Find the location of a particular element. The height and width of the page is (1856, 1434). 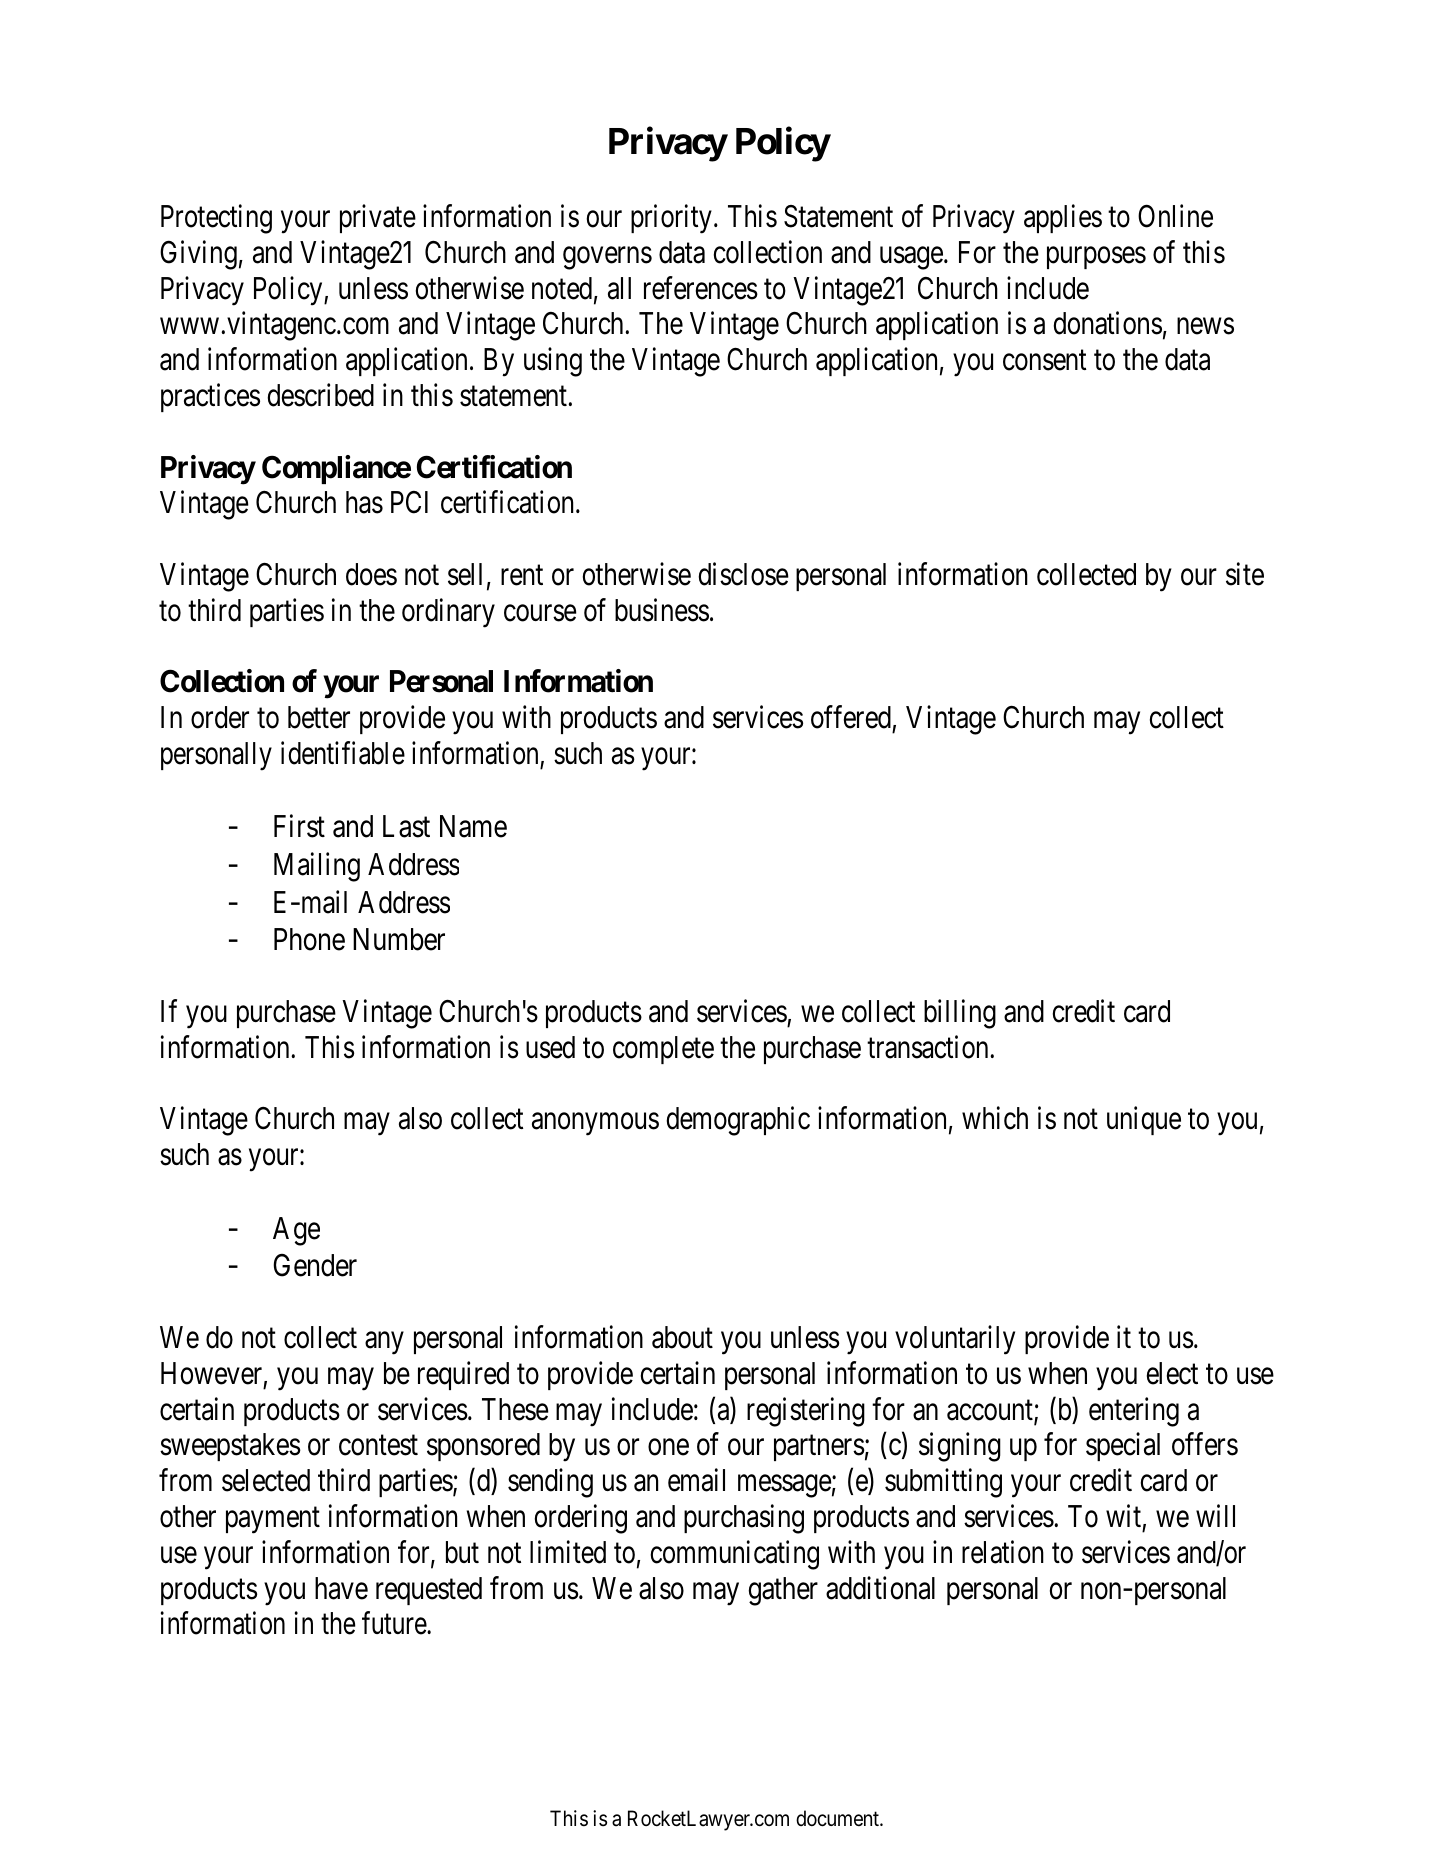

document is located at coordinates (838, 1818).
